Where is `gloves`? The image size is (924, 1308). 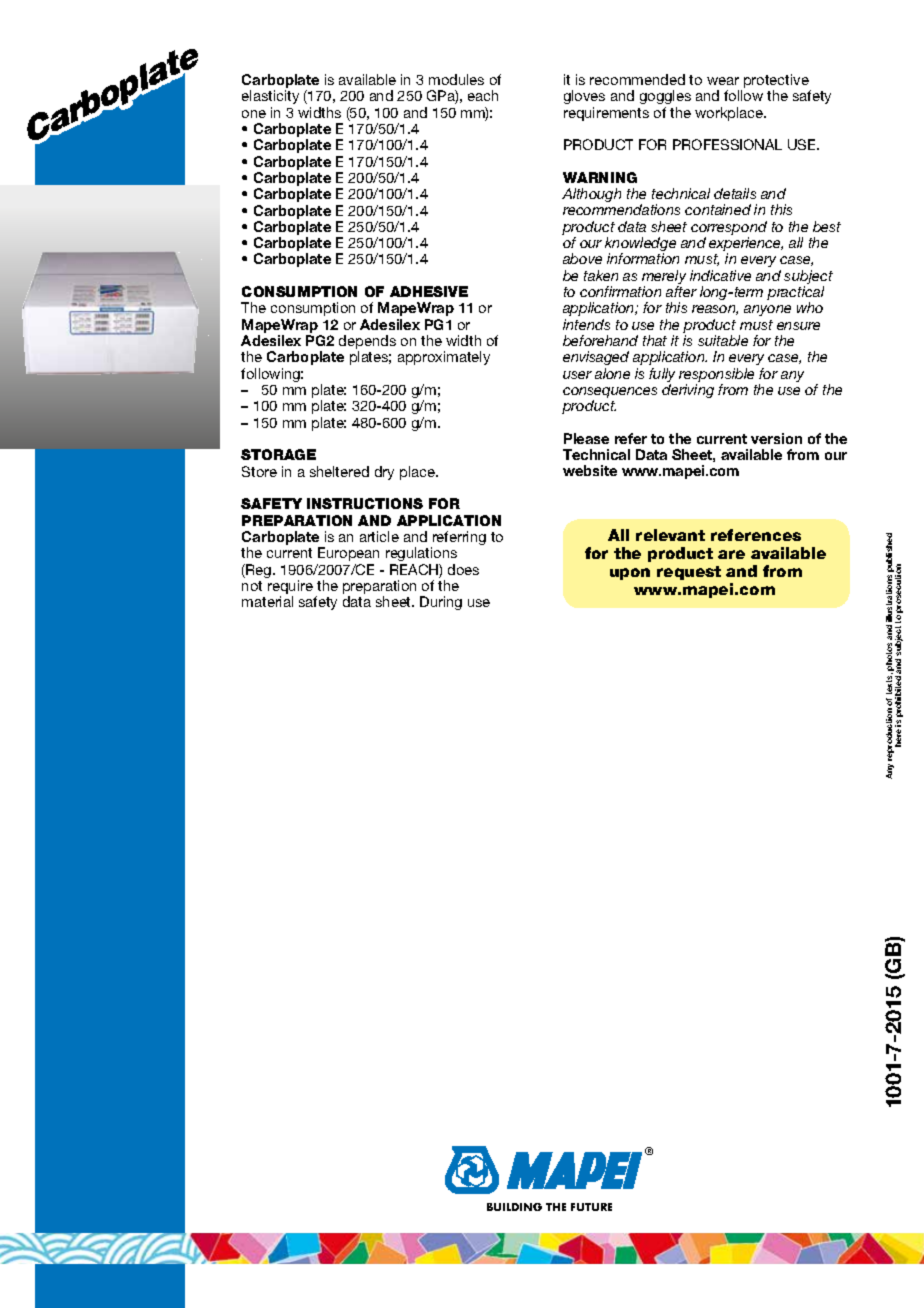 gloves is located at coordinates (584, 97).
